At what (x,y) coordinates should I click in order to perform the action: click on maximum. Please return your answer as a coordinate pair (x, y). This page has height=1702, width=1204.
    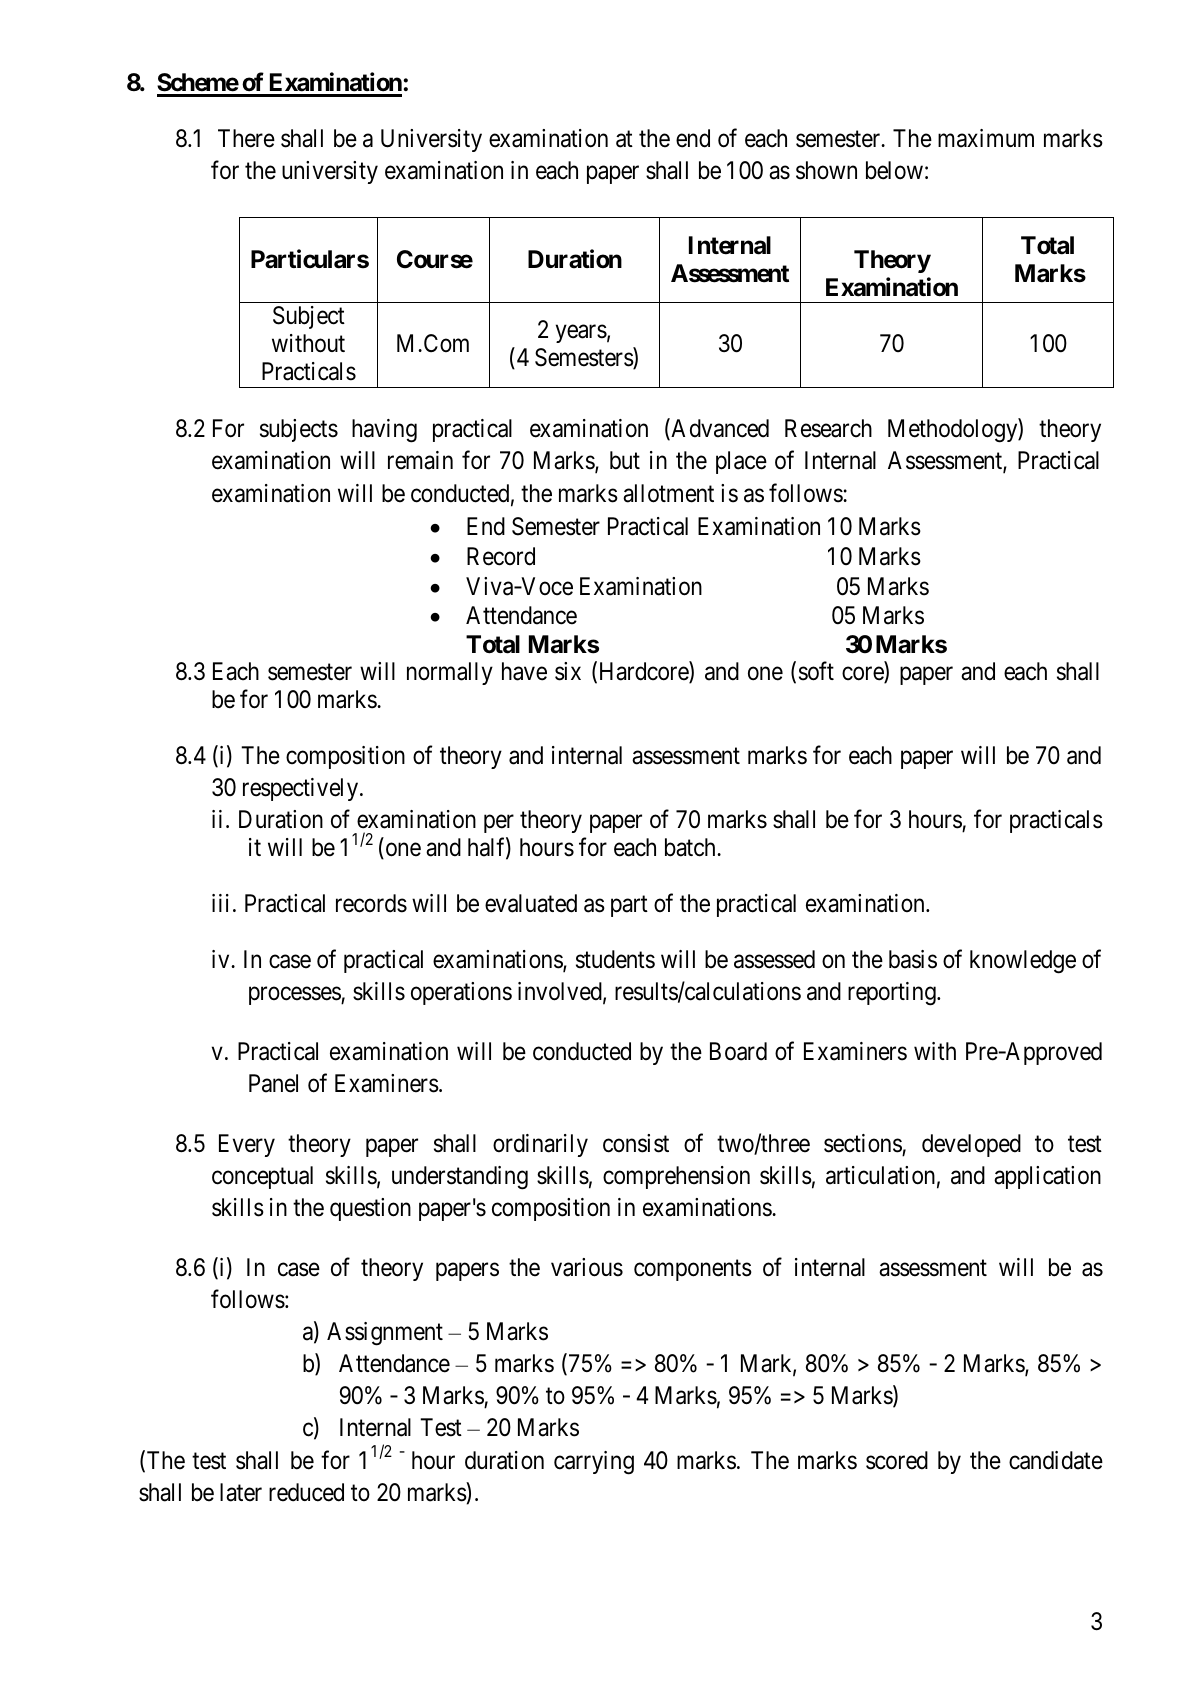
    Looking at the image, I should click on (986, 138).
